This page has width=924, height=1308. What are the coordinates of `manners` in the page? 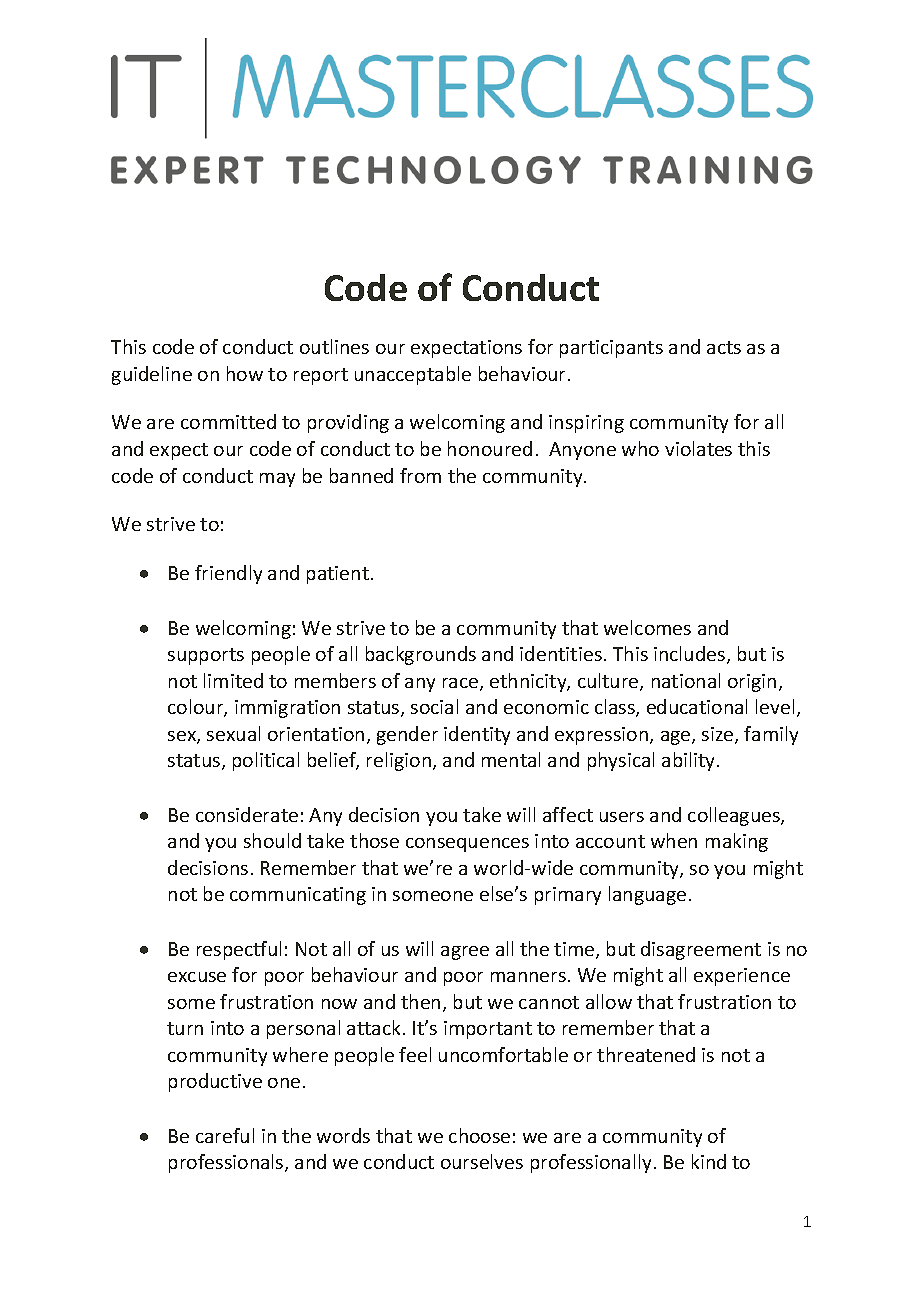 It's located at (528, 977).
